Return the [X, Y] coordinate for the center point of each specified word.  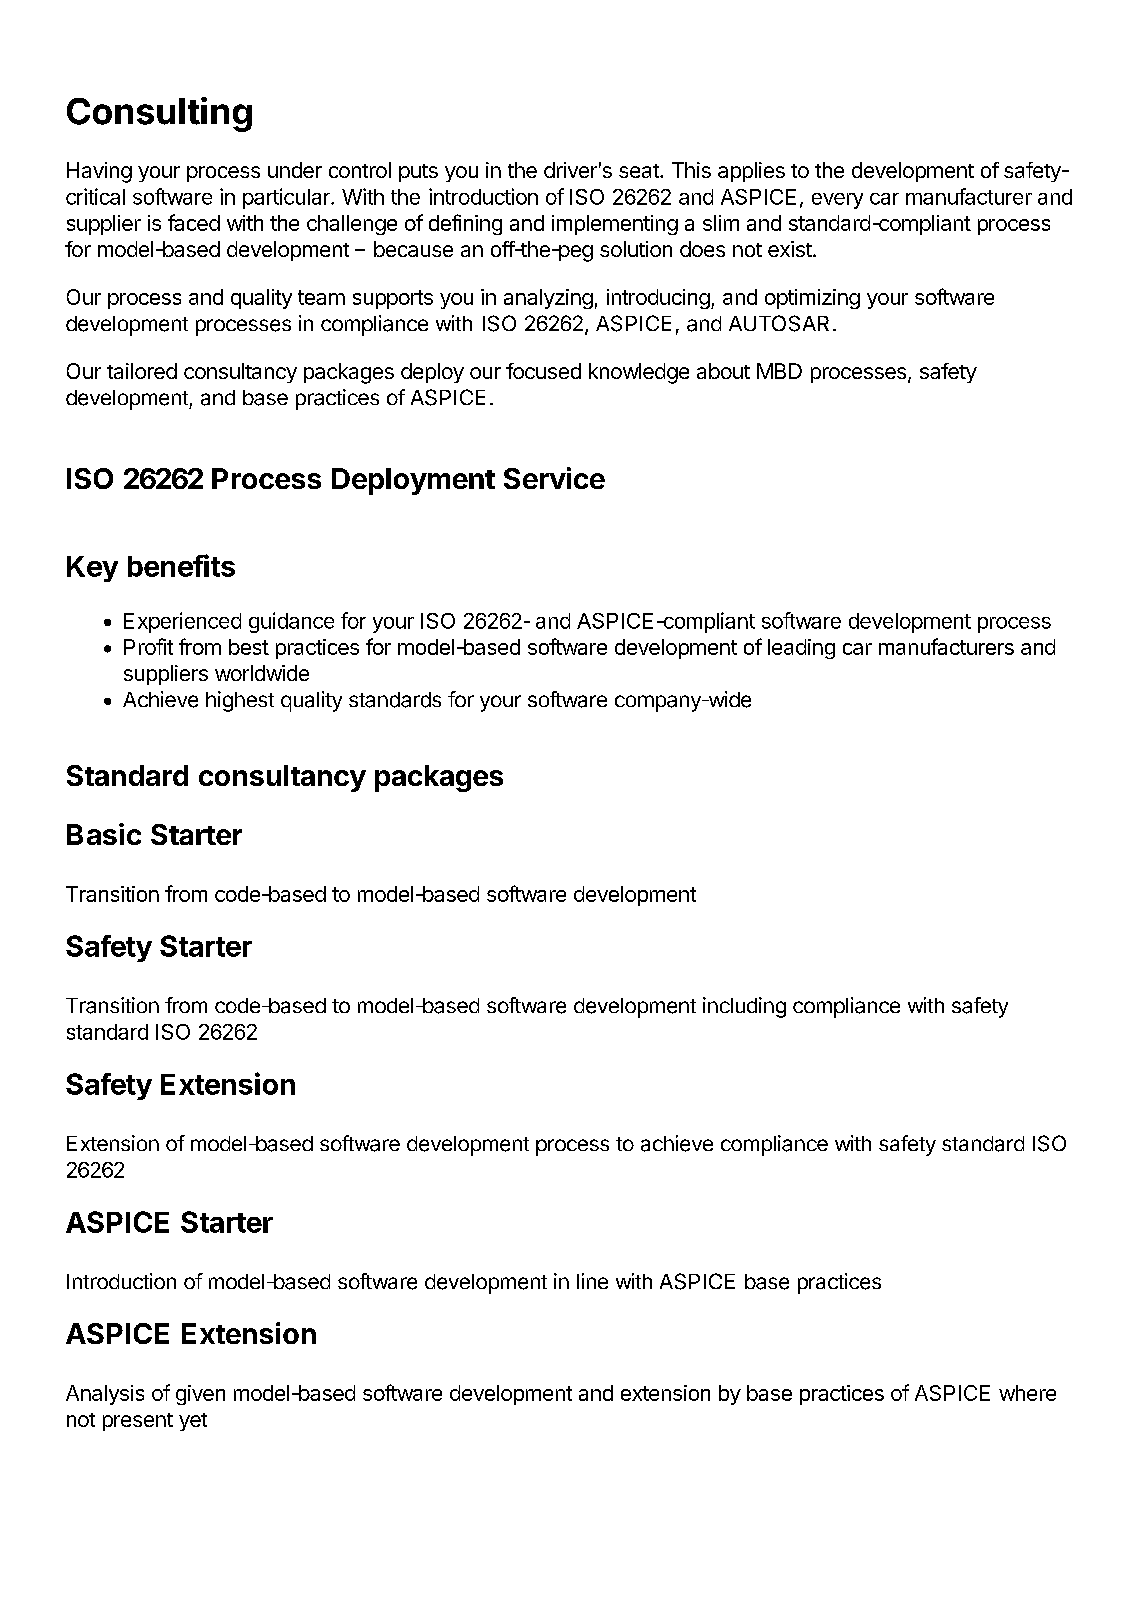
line [592, 1281]
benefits [181, 565]
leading [801, 649]
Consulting [159, 114]
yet [193, 1422]
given [200, 1395]
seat [640, 171]
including [744, 1007]
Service [554, 478]
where [1027, 1393]
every [837, 201]
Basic [104, 834]
